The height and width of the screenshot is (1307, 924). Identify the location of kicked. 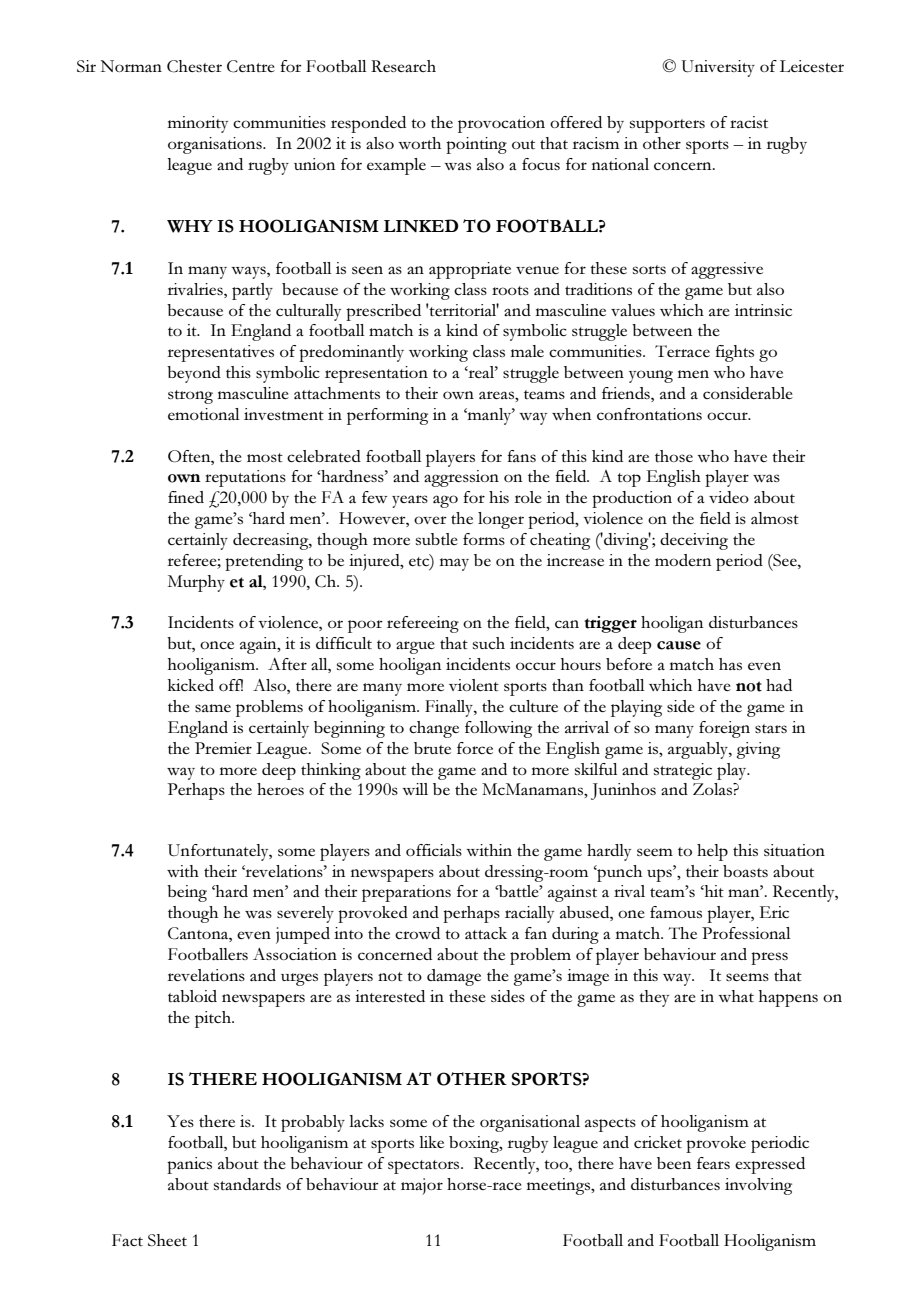
(191, 685).
